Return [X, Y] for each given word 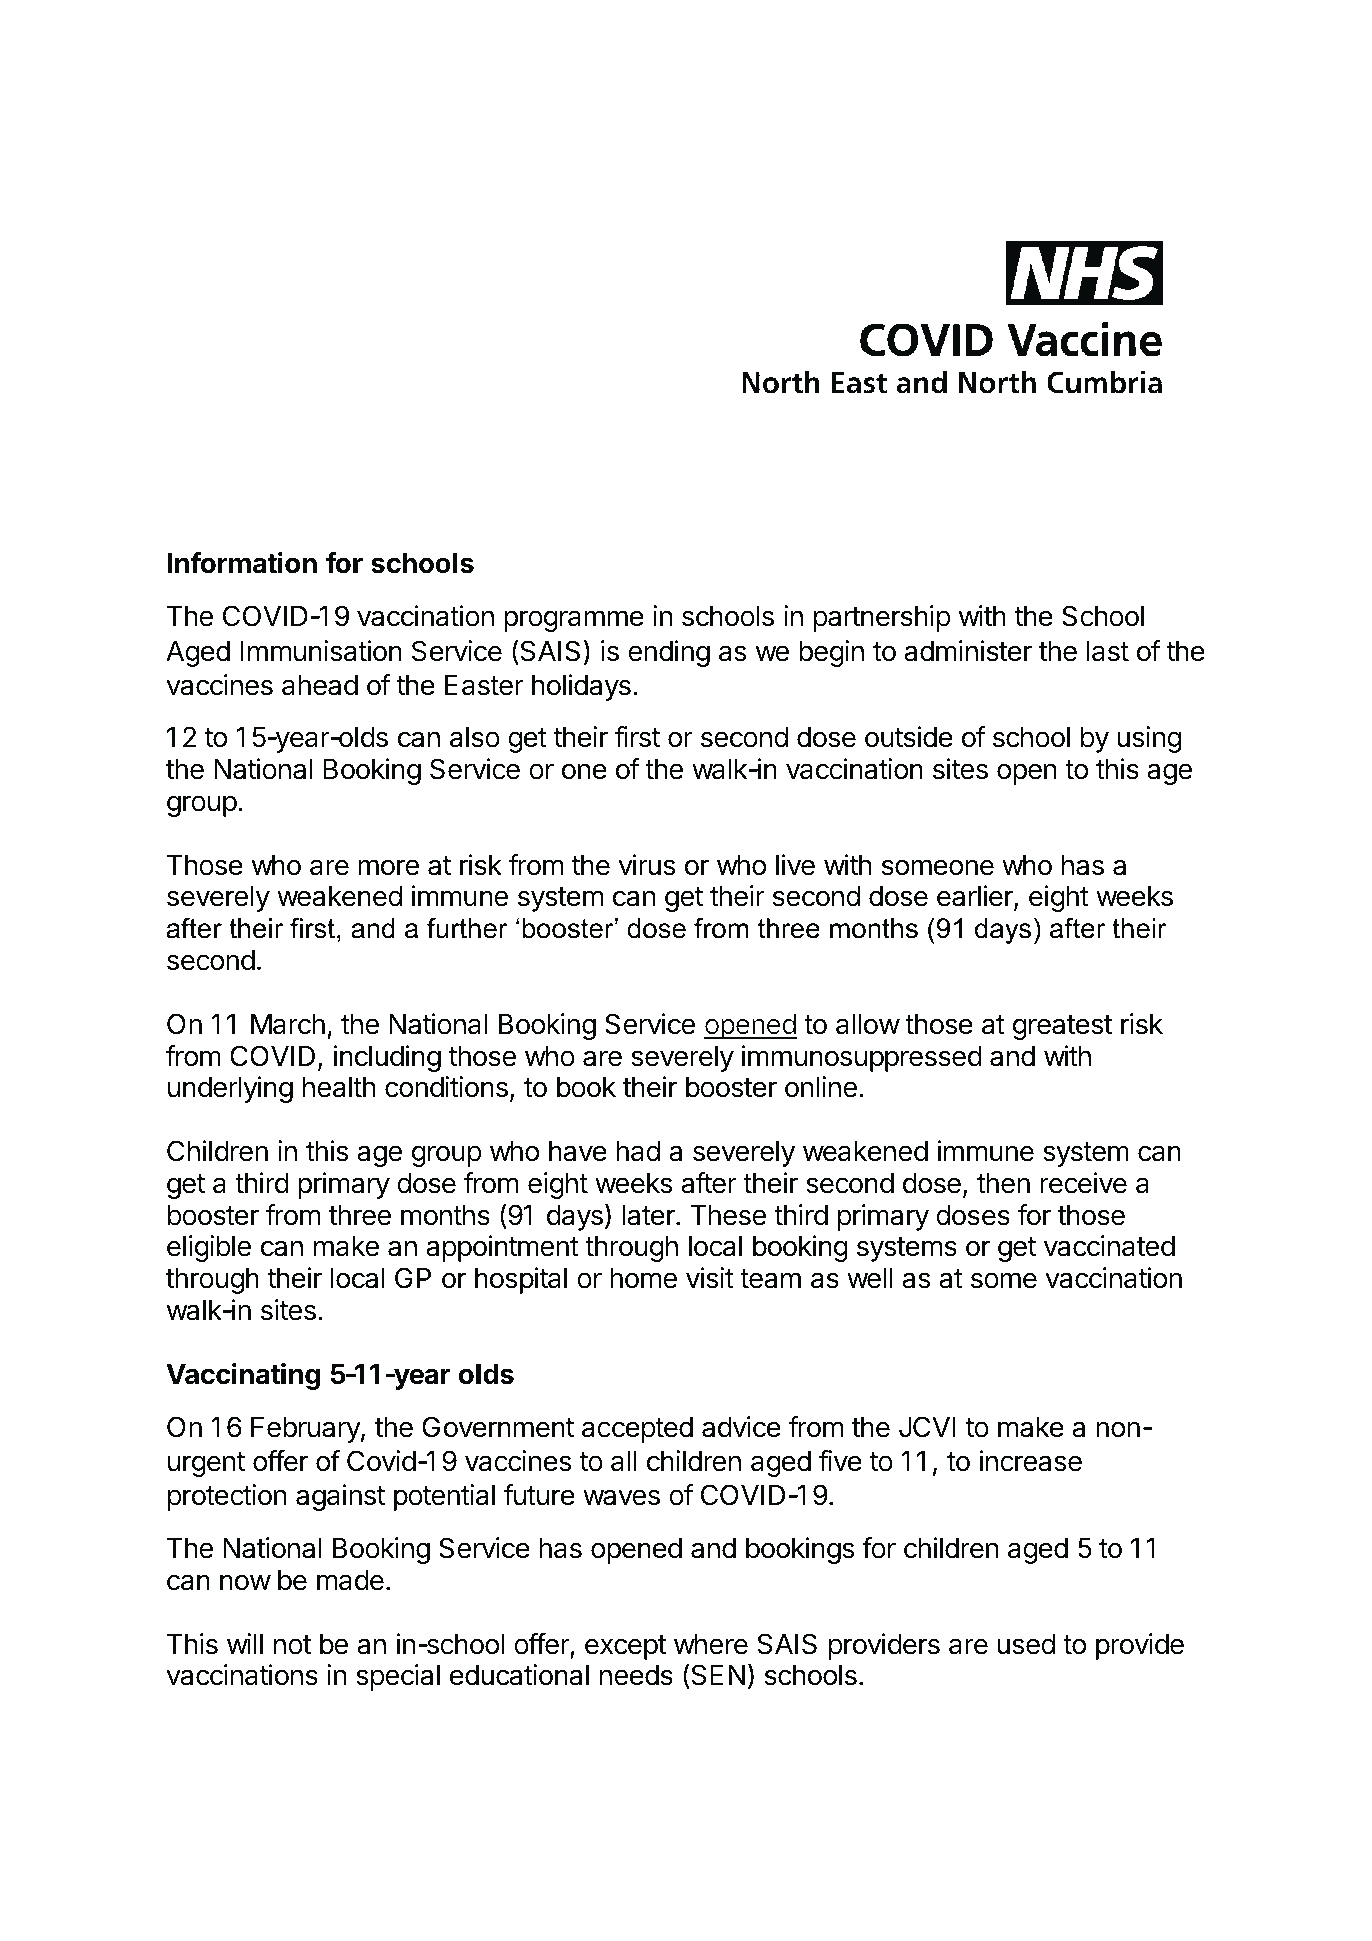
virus [646, 865]
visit [710, 1278]
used [1026, 1644]
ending [669, 653]
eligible [209, 1248]
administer [968, 651]
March [288, 1024]
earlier [976, 897]
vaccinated [1109, 1246]
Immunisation [321, 651]
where [711, 1644]
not [292, 1645]
